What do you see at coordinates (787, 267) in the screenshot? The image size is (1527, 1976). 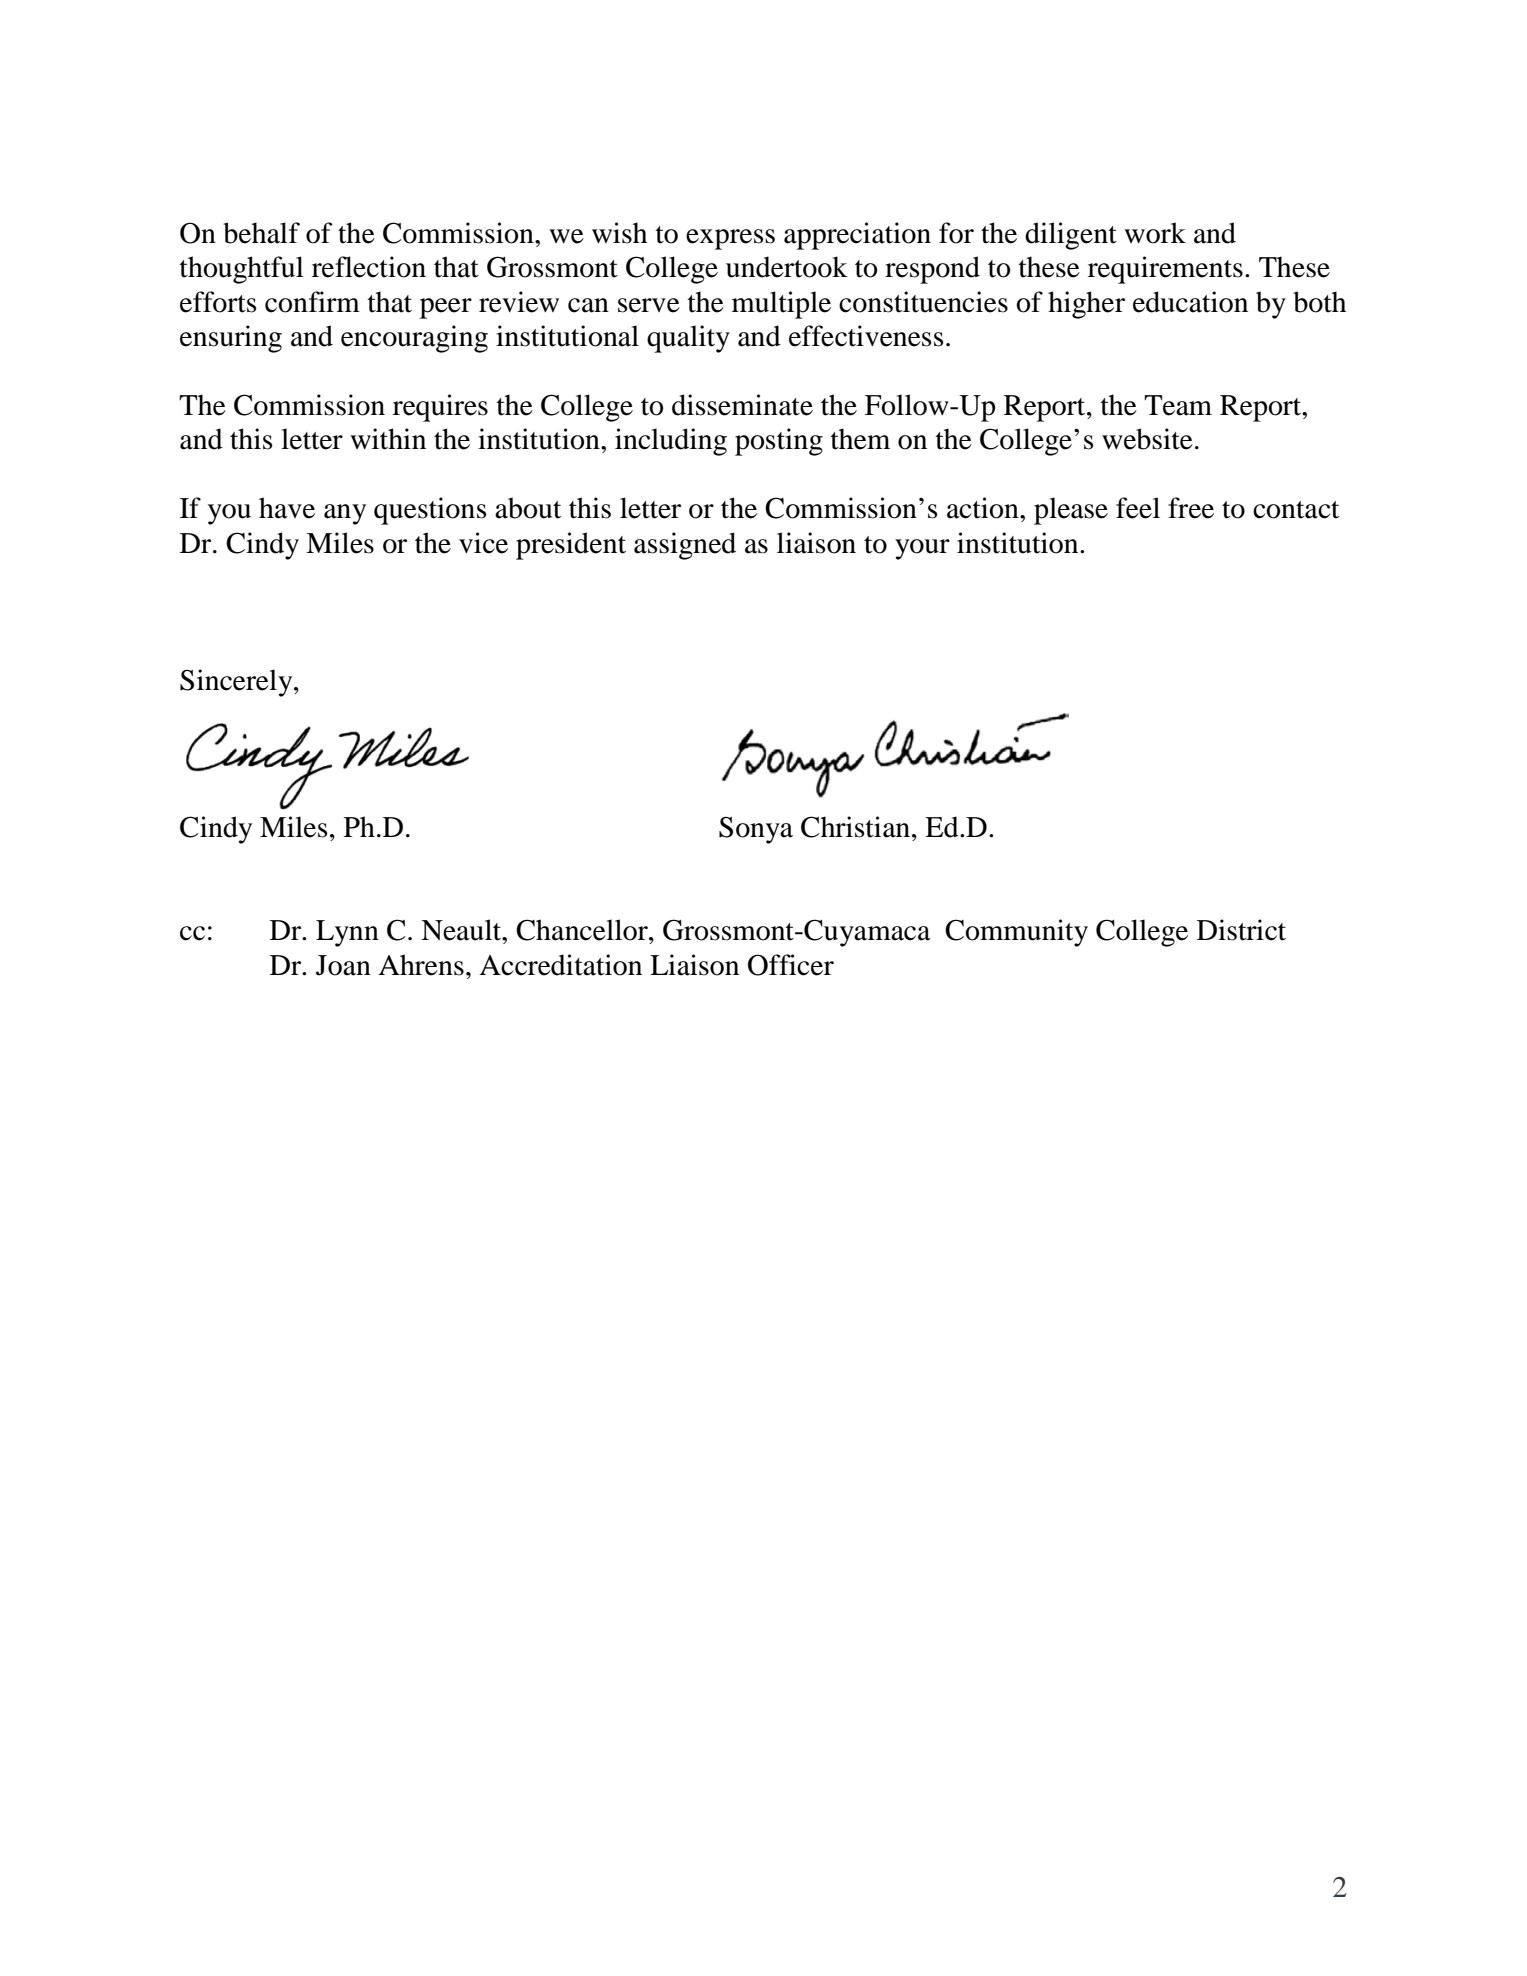 I see `undertook` at bounding box center [787, 267].
